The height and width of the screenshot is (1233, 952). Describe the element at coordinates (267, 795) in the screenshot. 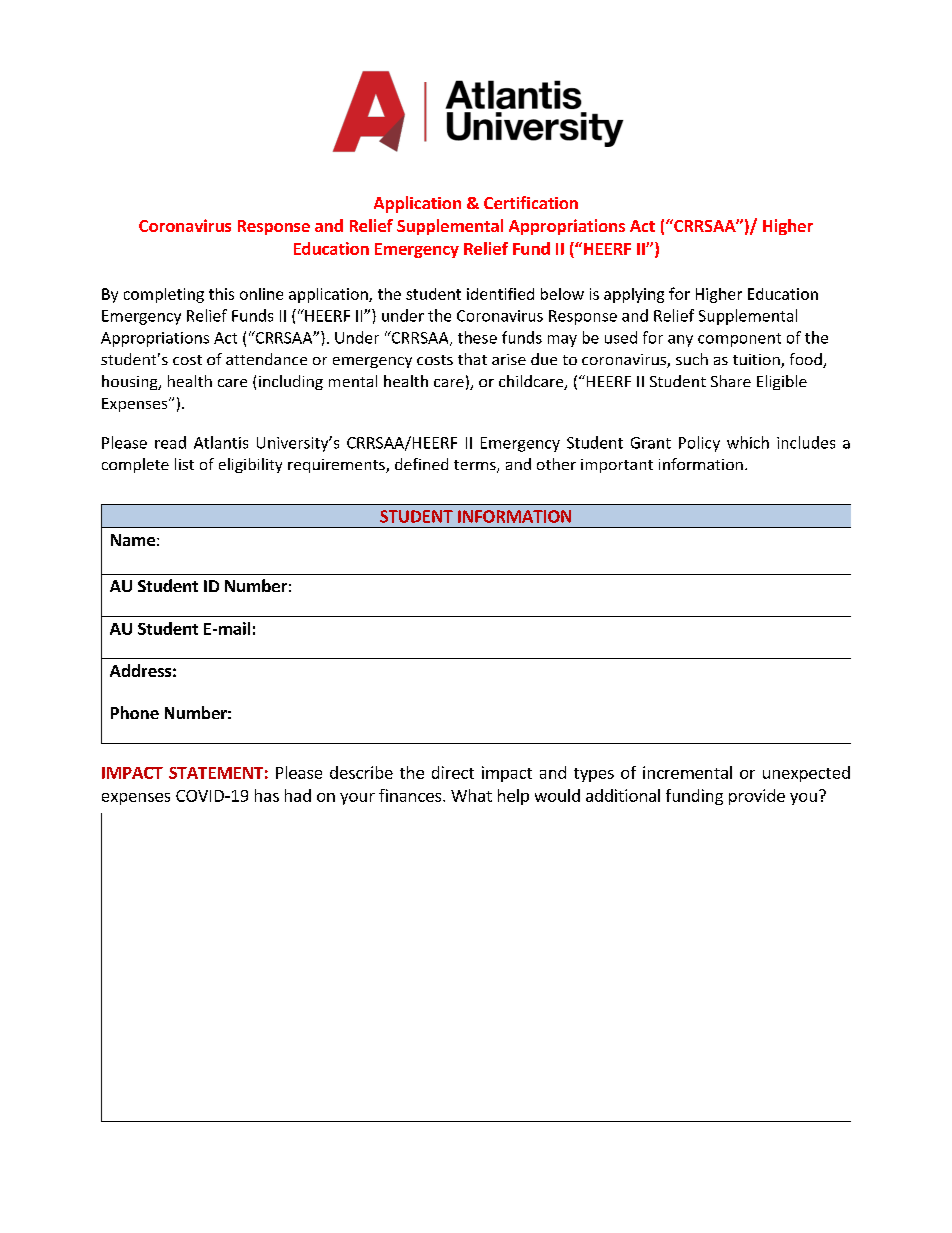

I see `has` at that location.
